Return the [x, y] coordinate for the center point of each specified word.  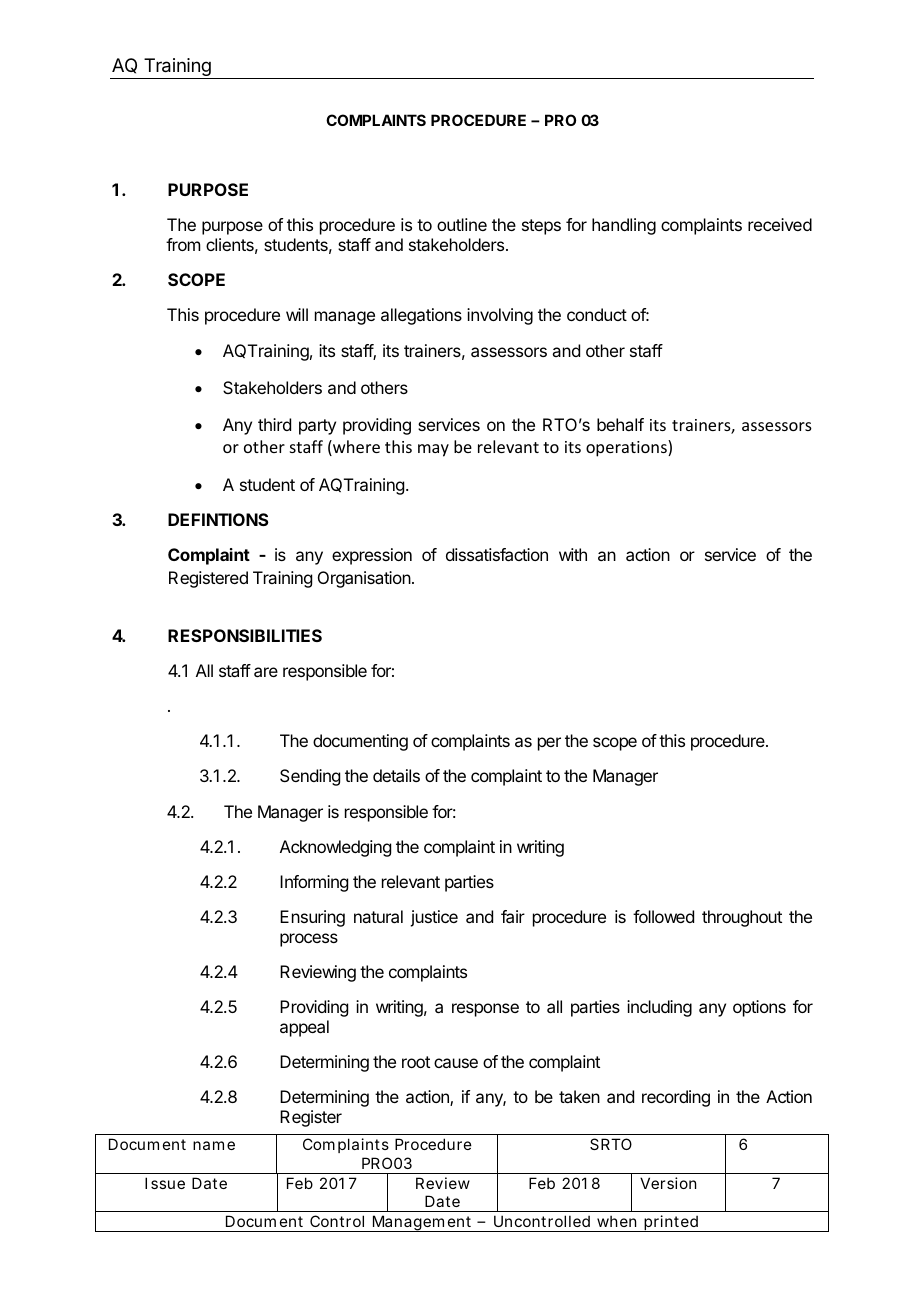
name [214, 1145]
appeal [304, 1028]
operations [627, 448]
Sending [310, 777]
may [433, 450]
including [659, 1008]
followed [663, 916]
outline [462, 224]
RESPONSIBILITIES [245, 635]
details [396, 775]
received [780, 224]
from [183, 244]
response [485, 1010]
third [274, 424]
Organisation [364, 579]
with [573, 554]
